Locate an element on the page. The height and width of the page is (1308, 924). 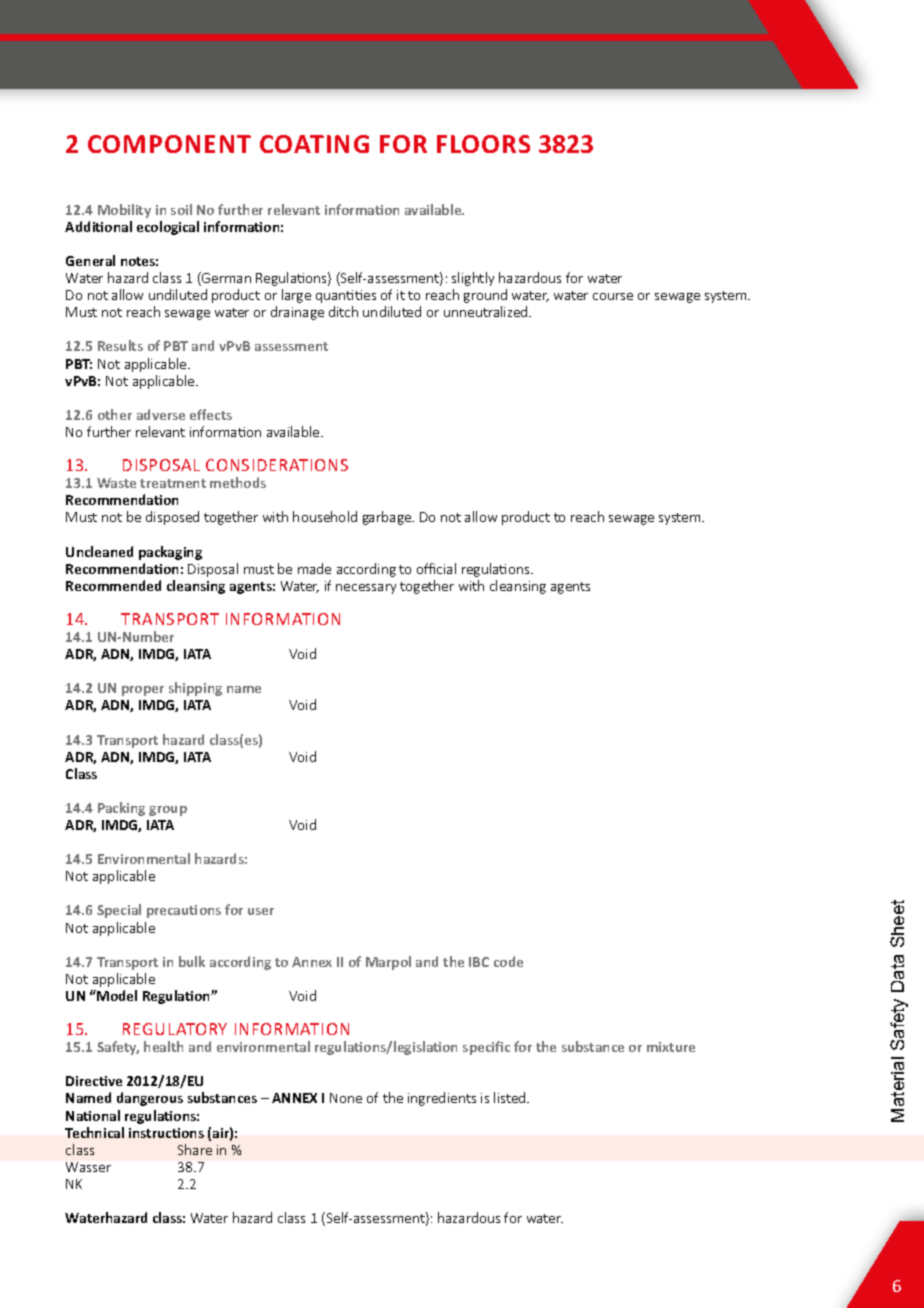
instructions is located at coordinates (166, 1133).
